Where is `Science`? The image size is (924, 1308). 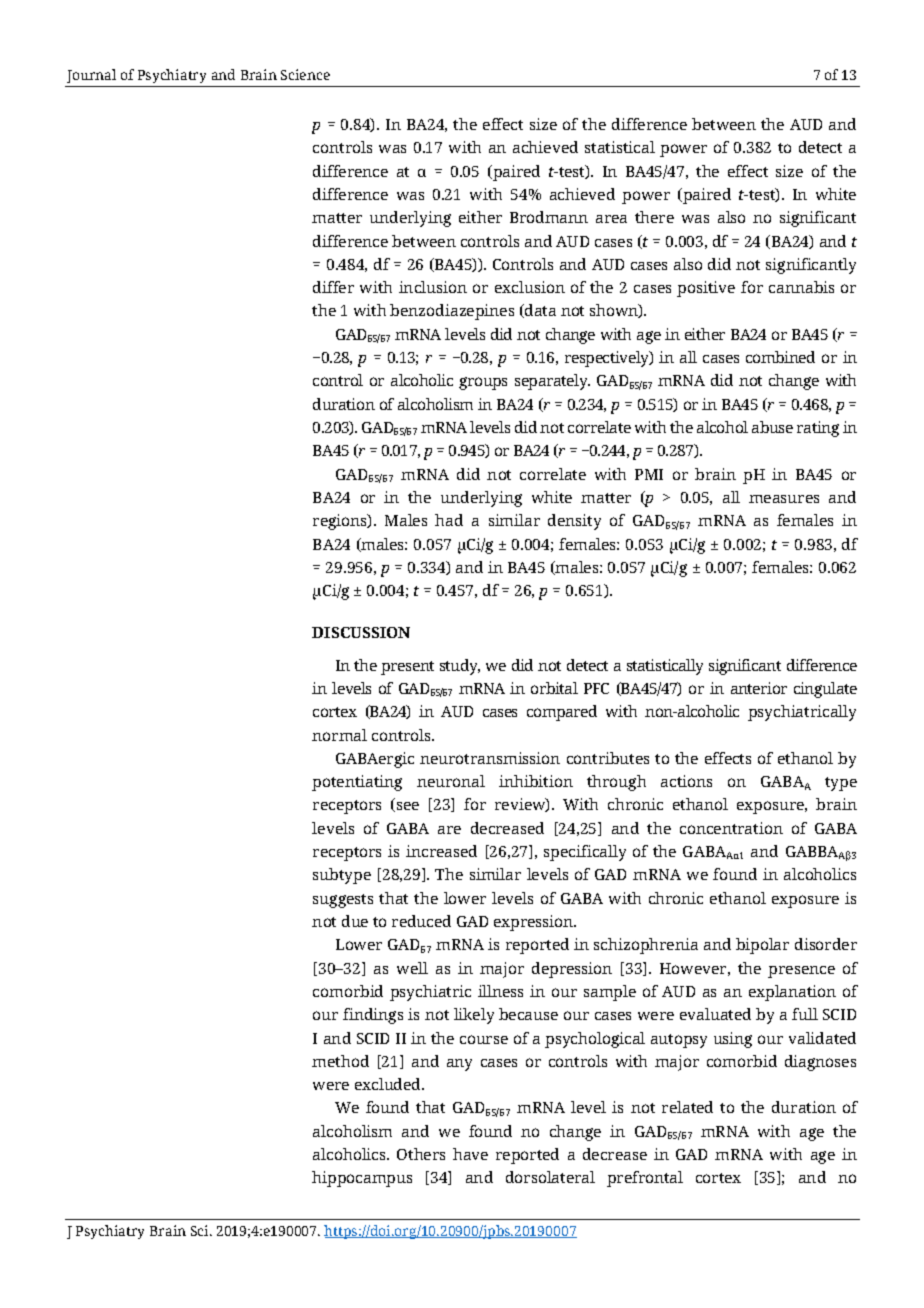
Science is located at coordinates (305, 74).
